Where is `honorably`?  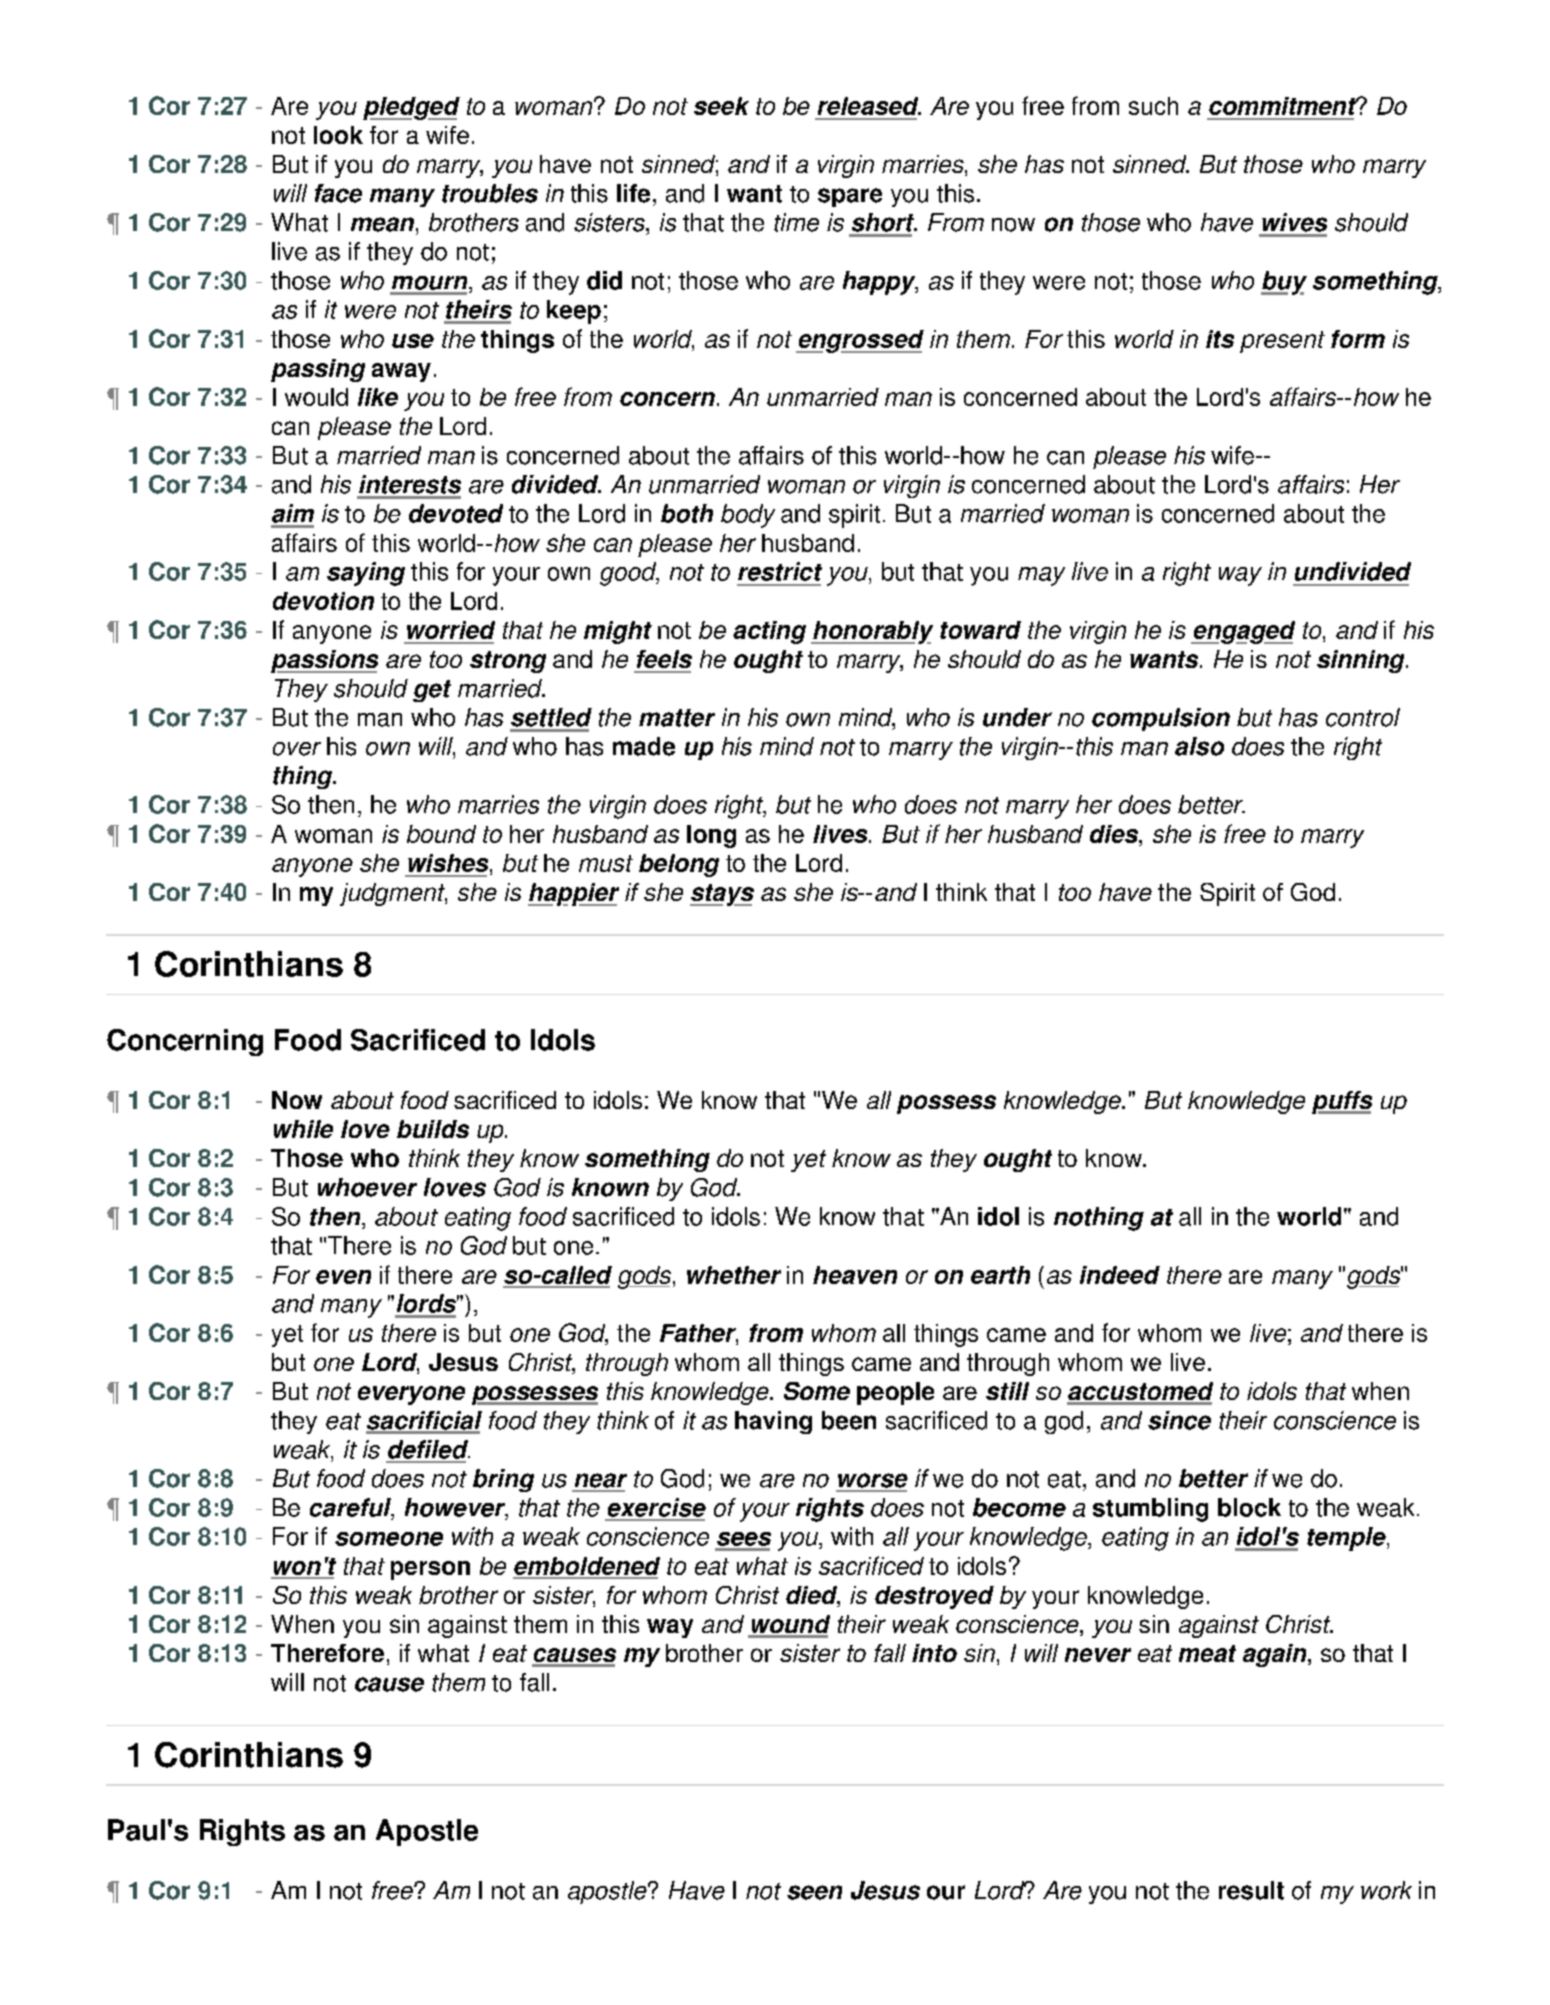 honorably is located at coordinates (872, 632).
